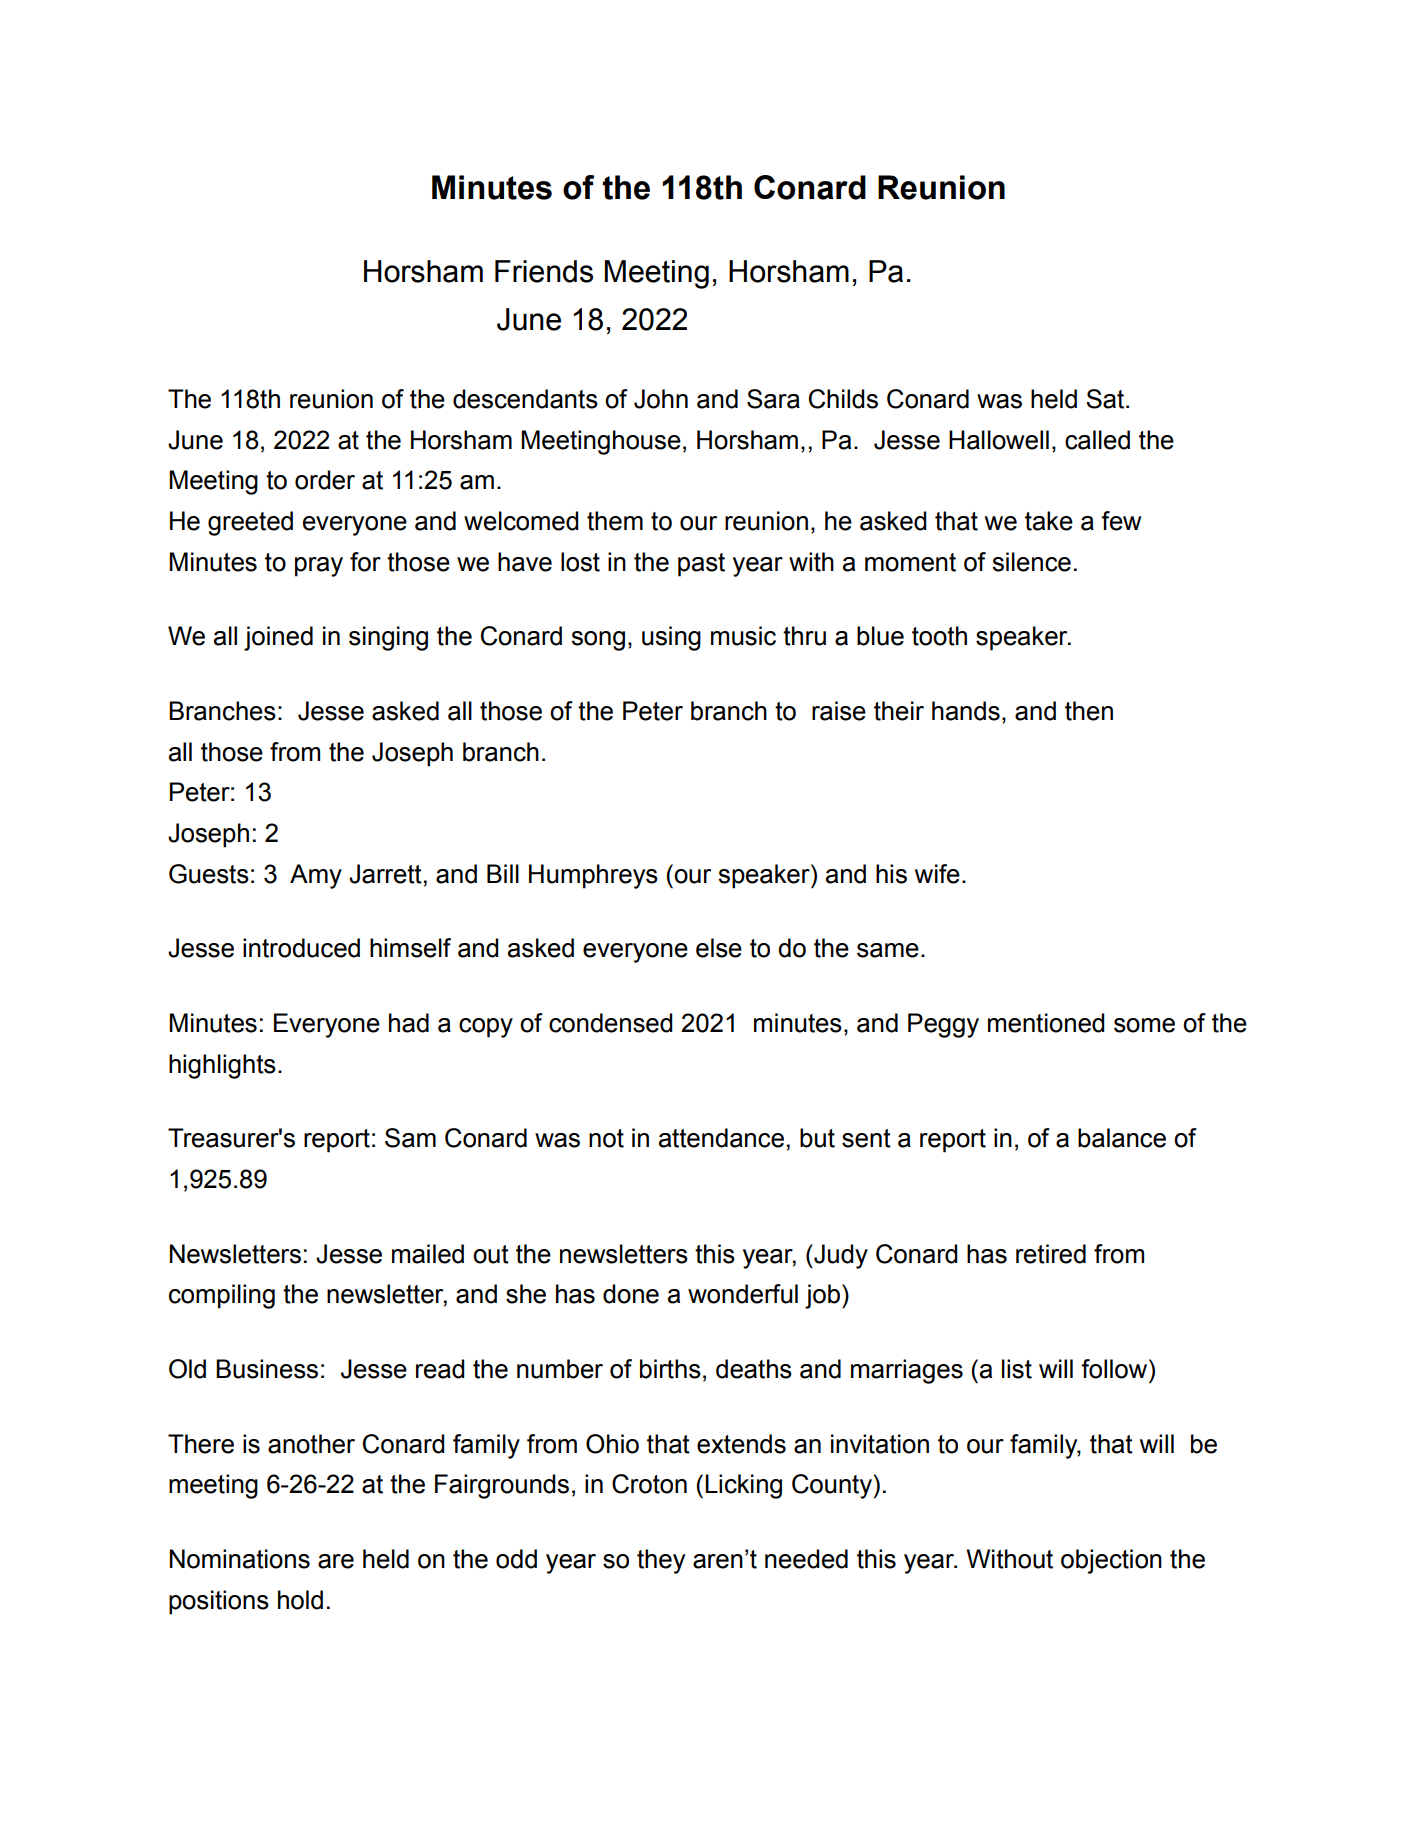  Describe the element at coordinates (544, 271) in the screenshot. I see `Friends` at that location.
